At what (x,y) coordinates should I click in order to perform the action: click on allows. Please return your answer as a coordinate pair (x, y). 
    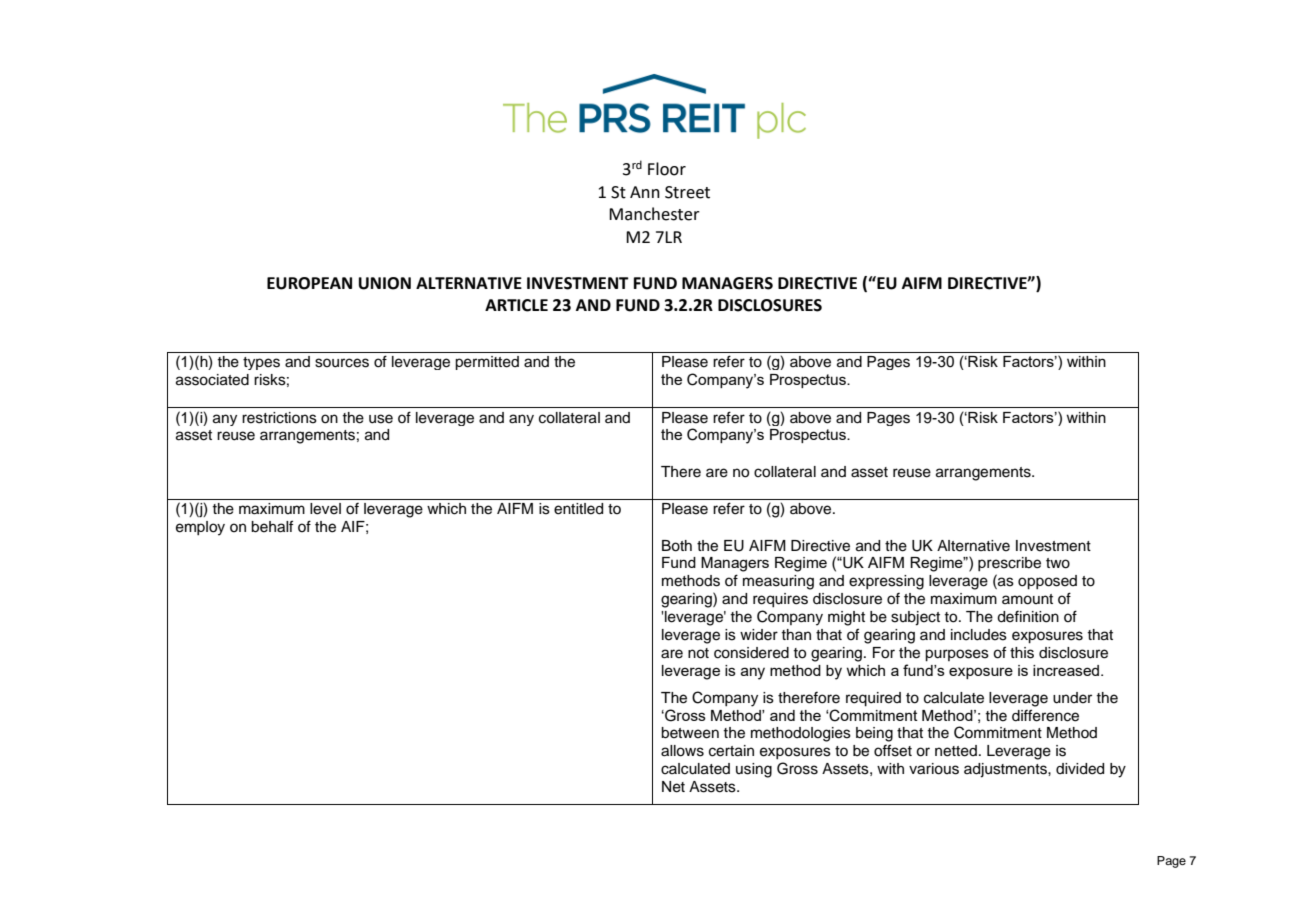
    Looking at the image, I should click on (682, 751).
